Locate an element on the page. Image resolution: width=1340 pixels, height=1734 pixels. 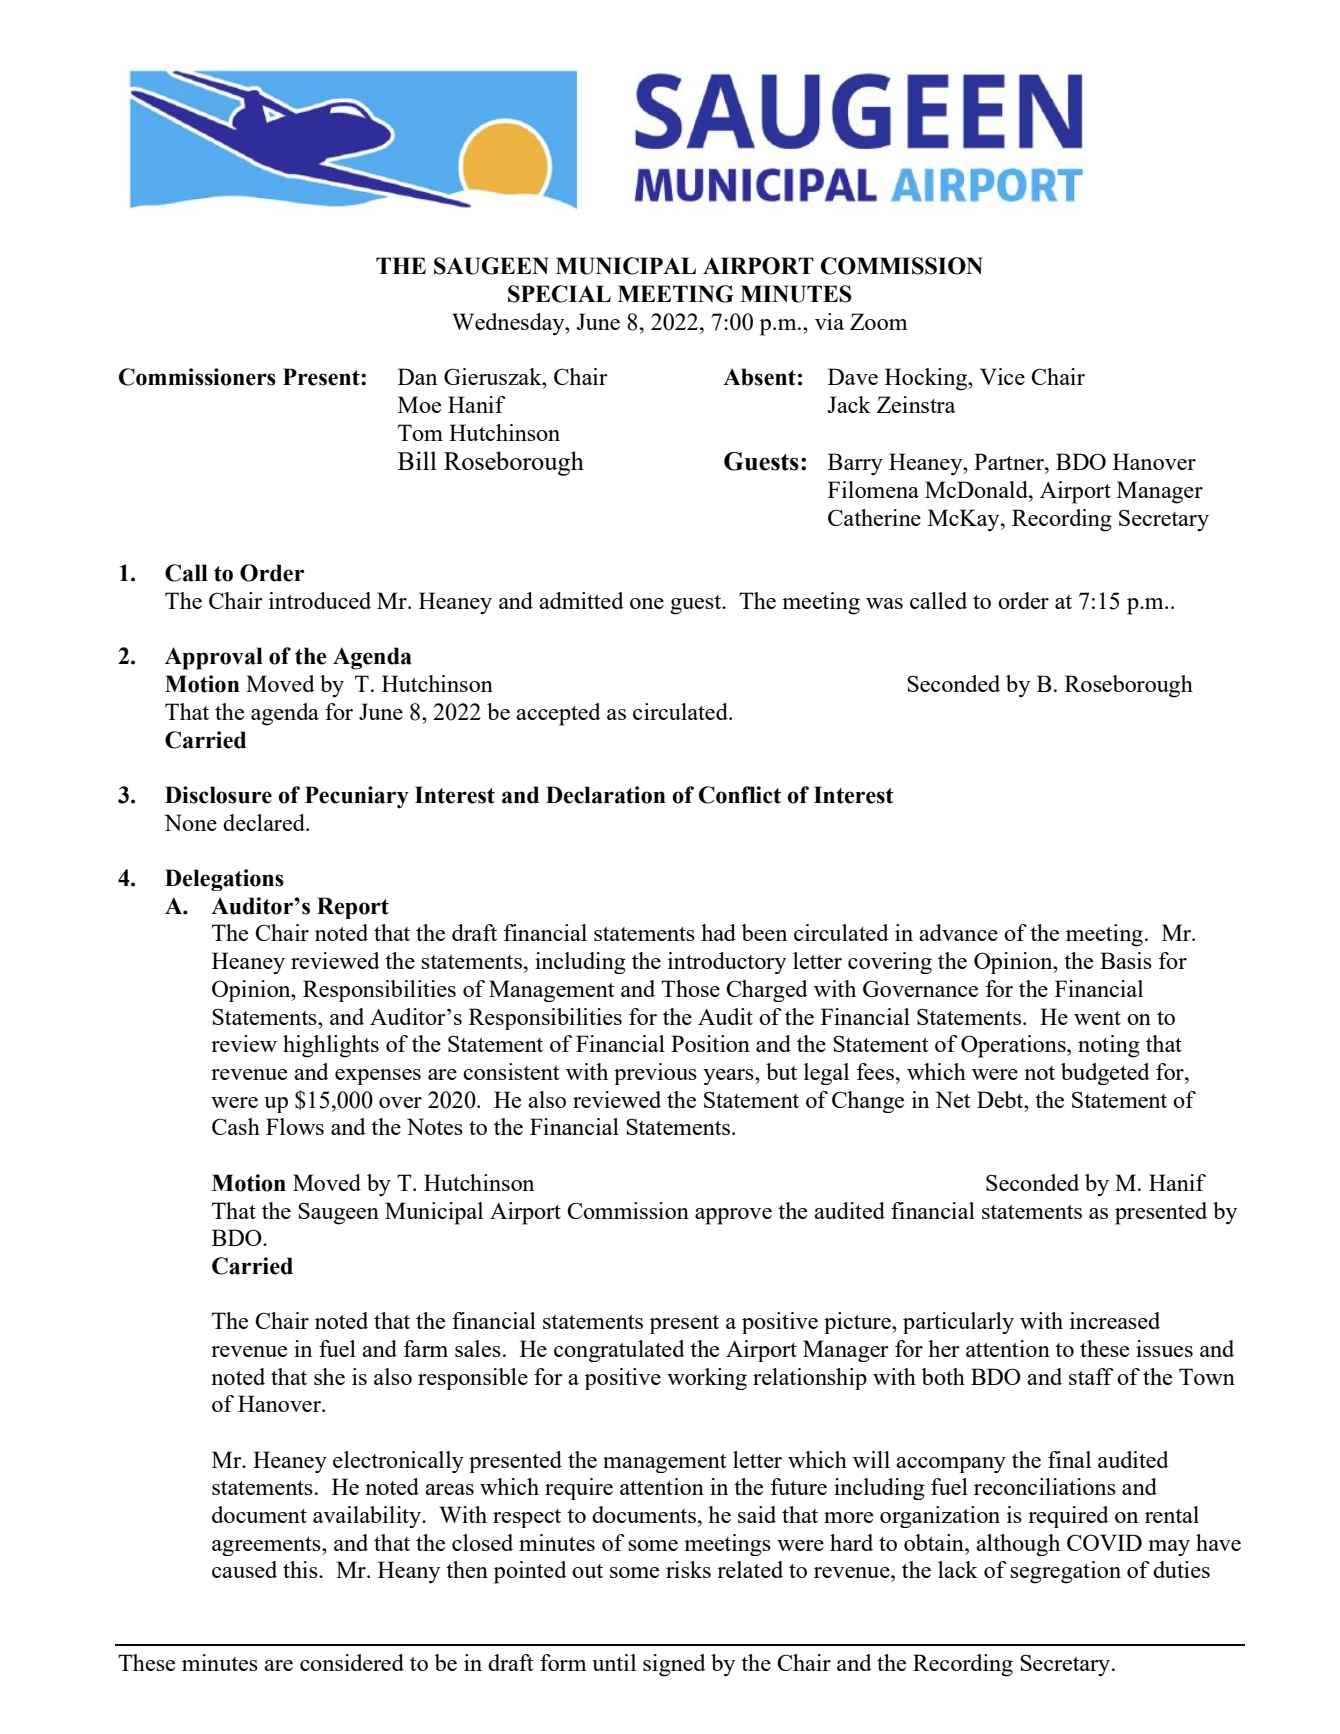
Debt is located at coordinates (1001, 1099).
